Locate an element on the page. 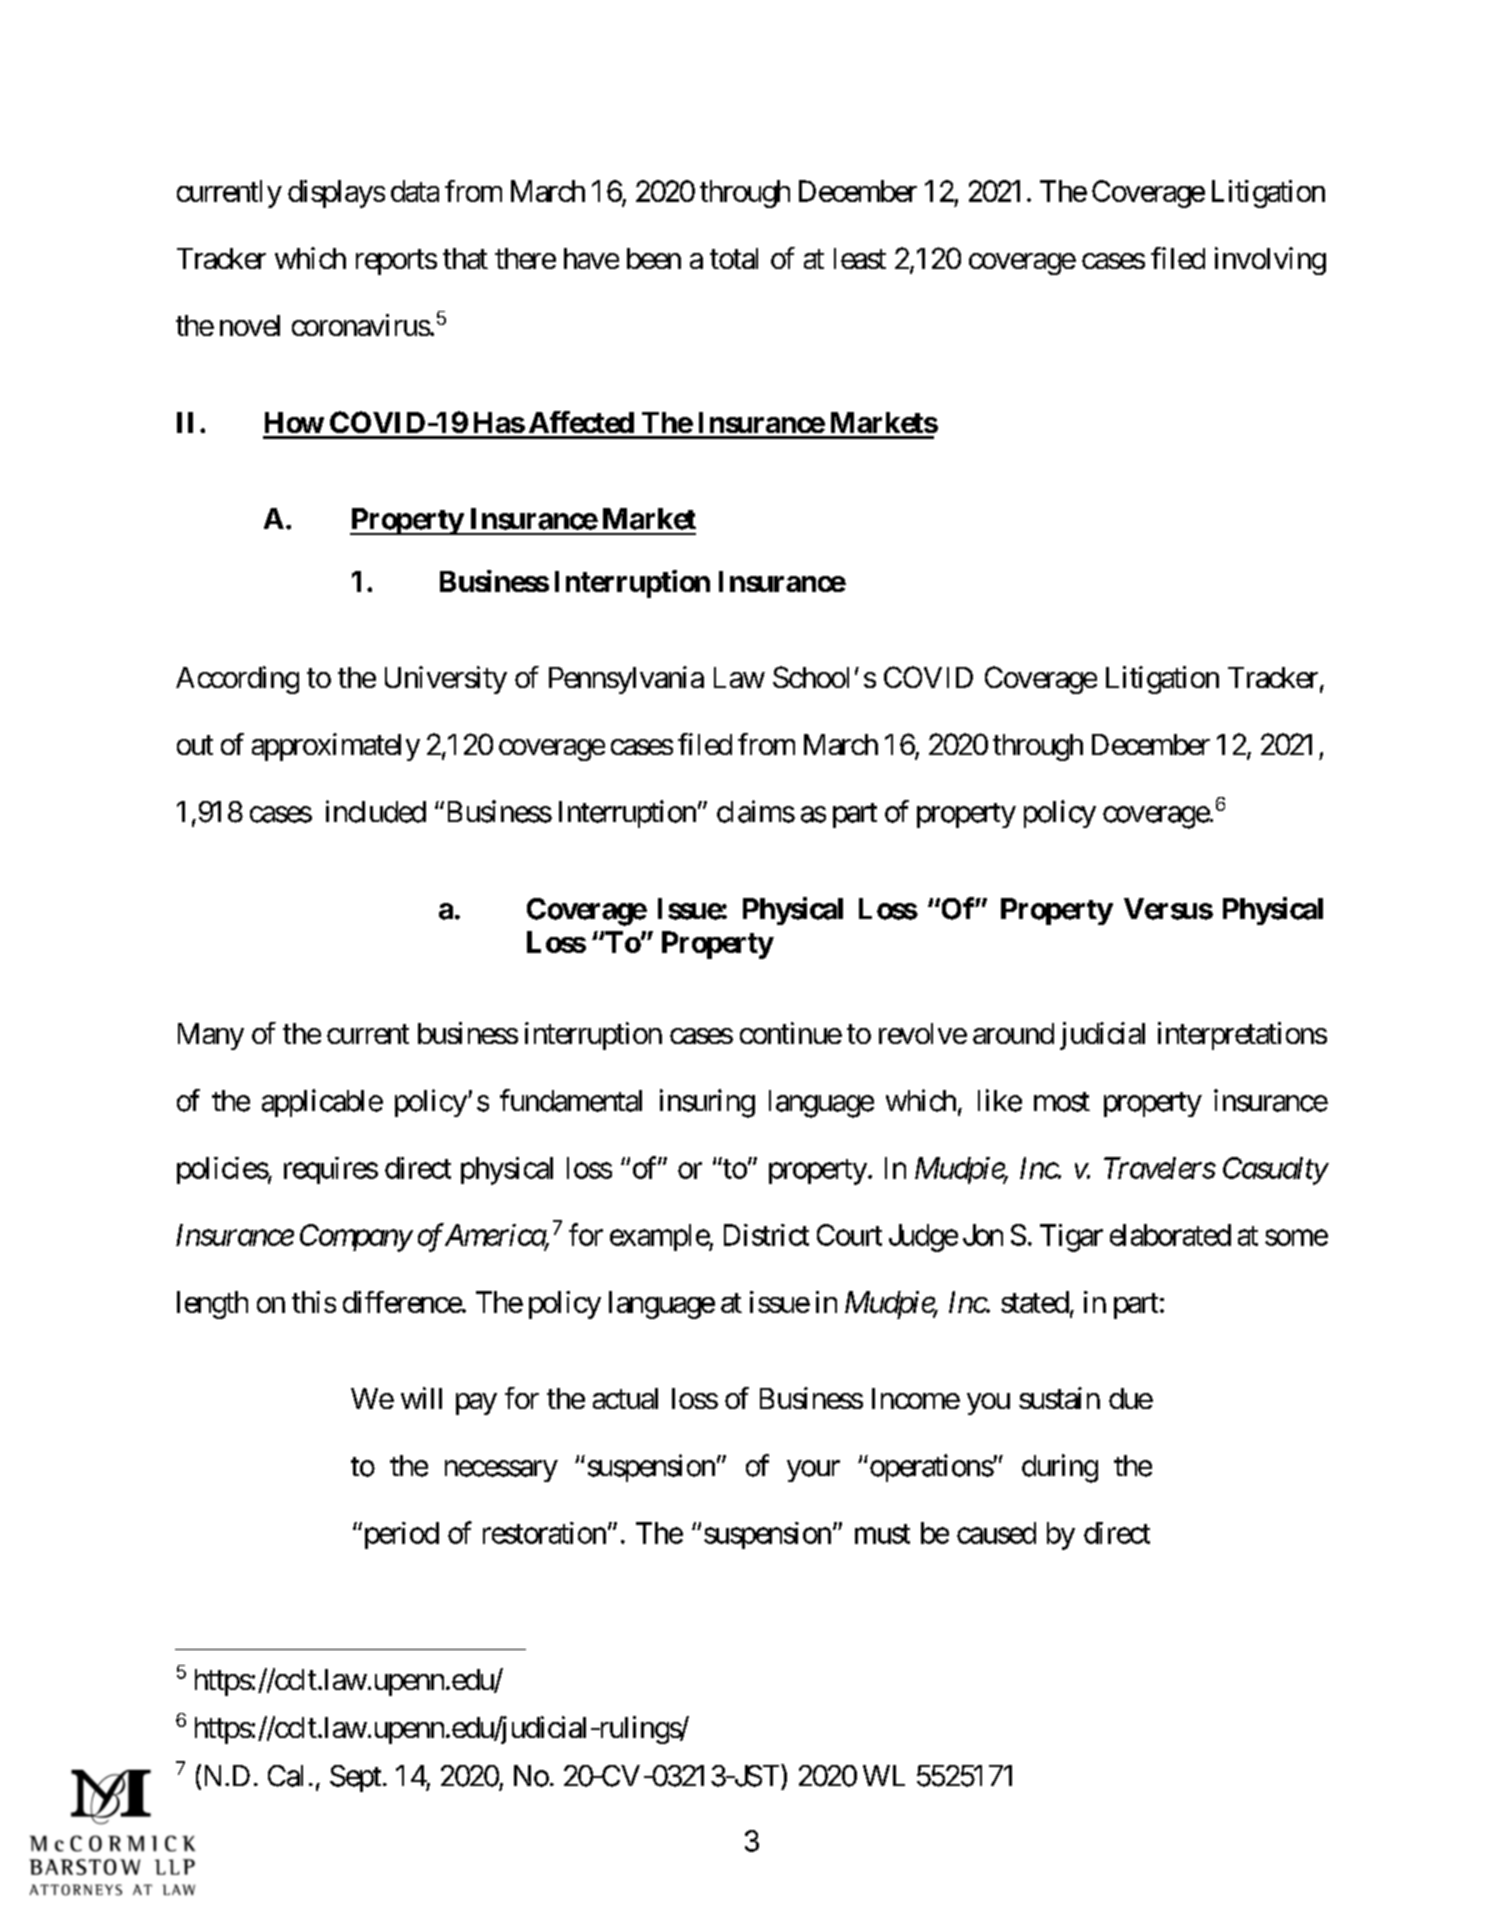 The height and width of the image is (1927, 1489). total is located at coordinates (734, 258).
